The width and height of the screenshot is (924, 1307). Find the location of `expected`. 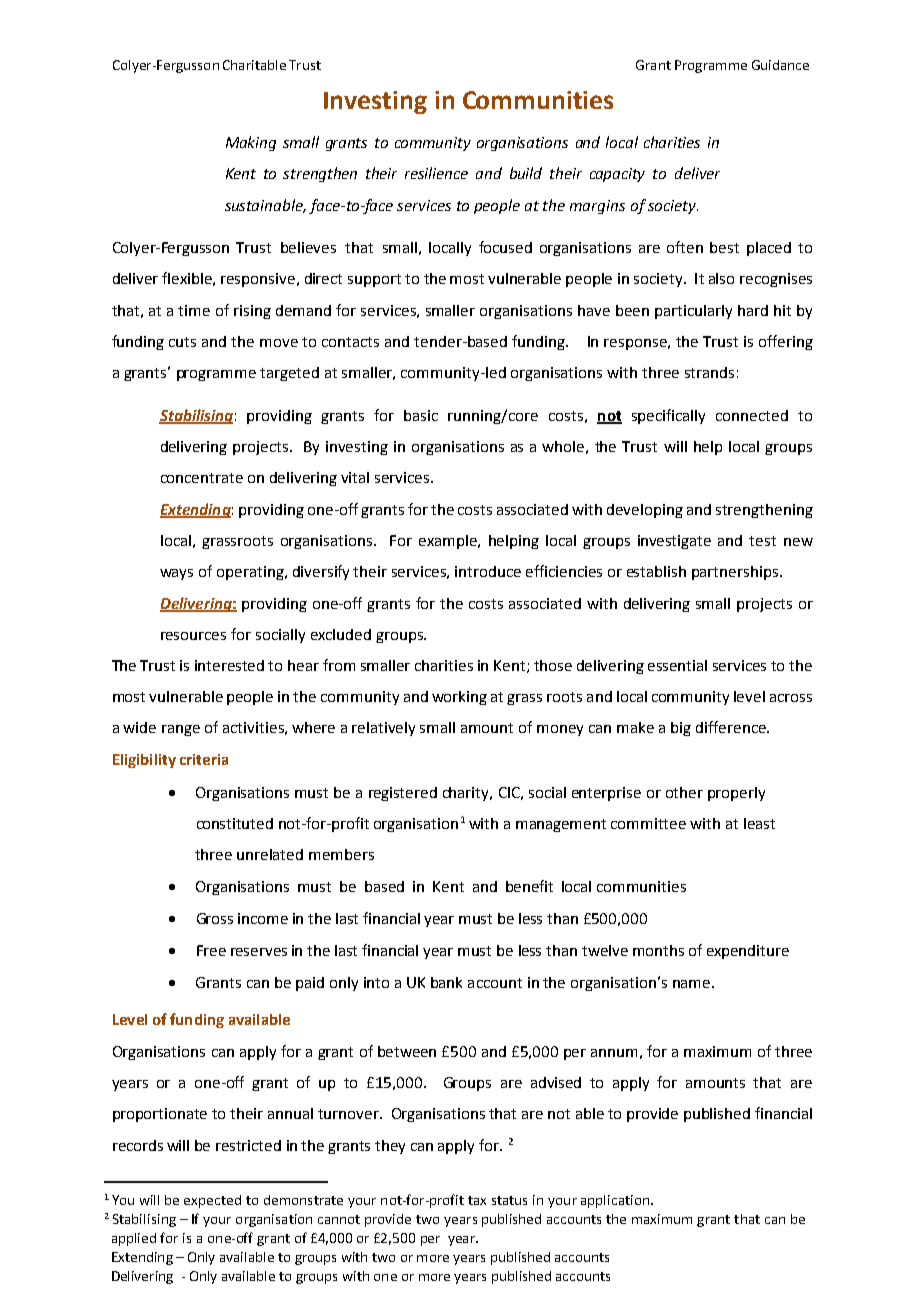

expected is located at coordinates (212, 1201).
